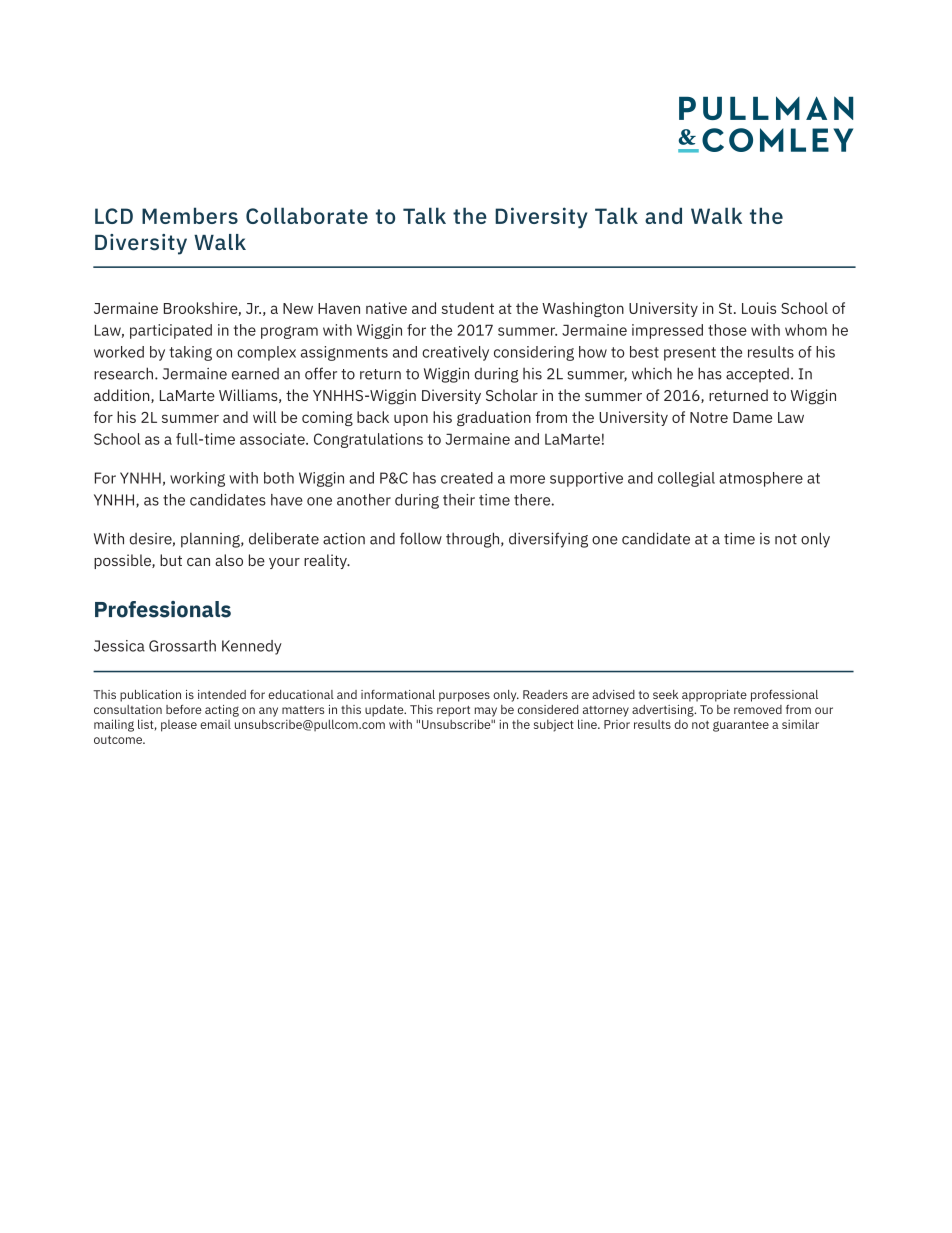 The image size is (952, 1233). What do you see at coordinates (455, 353) in the screenshot?
I see `creatively` at bounding box center [455, 353].
